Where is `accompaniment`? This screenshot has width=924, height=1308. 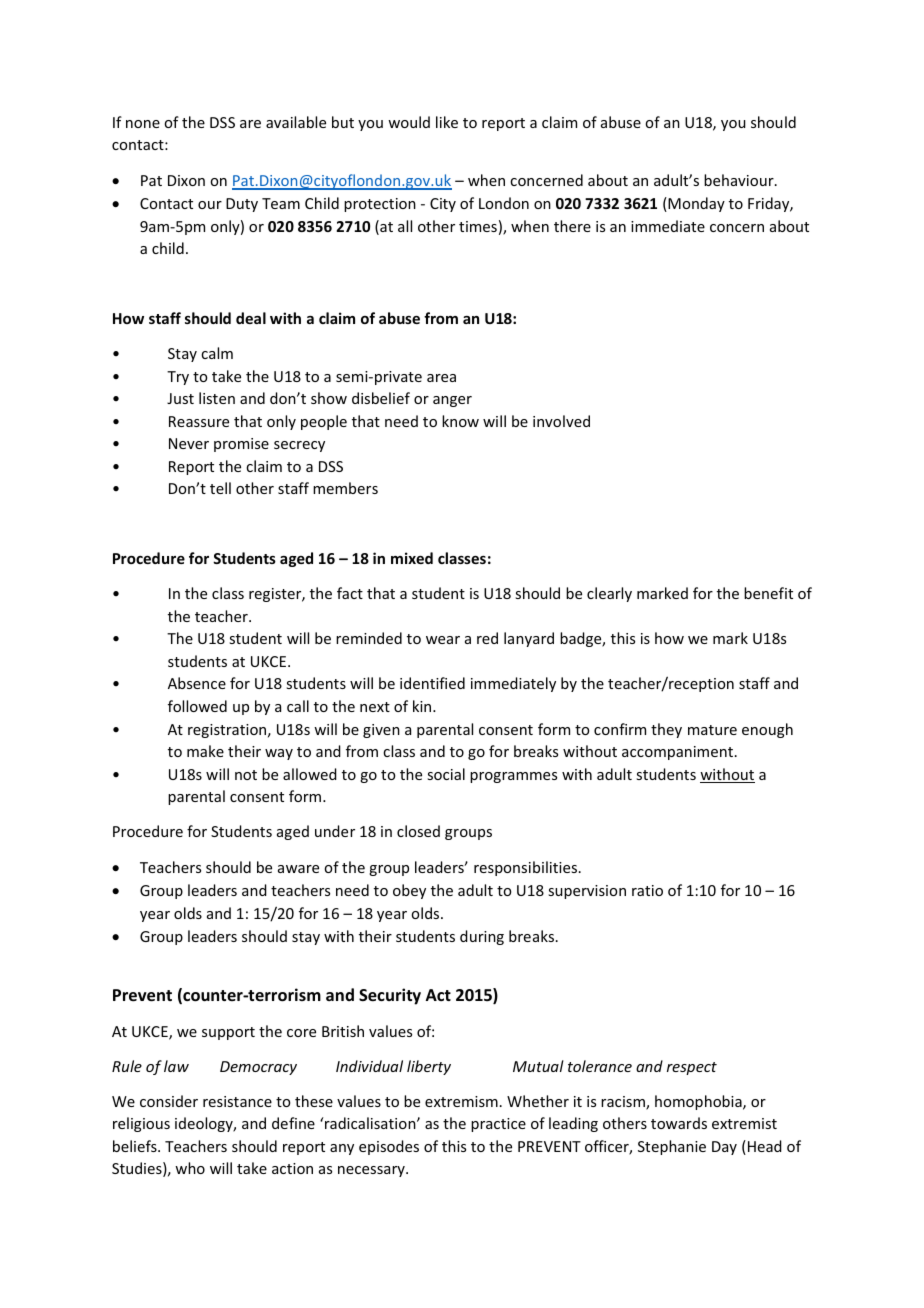
accompaniment is located at coordinates (677, 753).
